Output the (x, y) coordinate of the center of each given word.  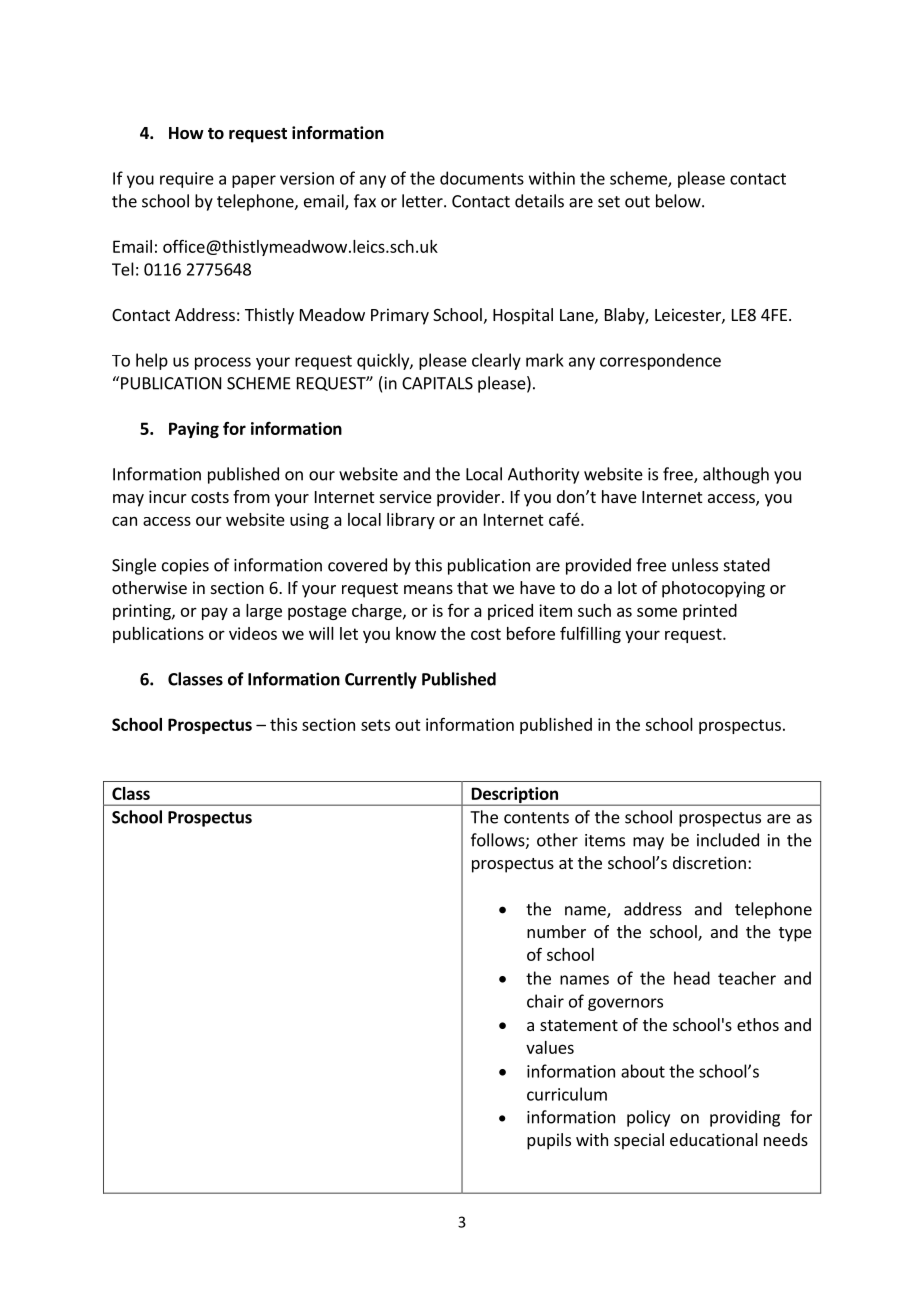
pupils (549, 1141)
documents (482, 178)
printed (710, 612)
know (416, 633)
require (187, 180)
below (679, 201)
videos (253, 633)
